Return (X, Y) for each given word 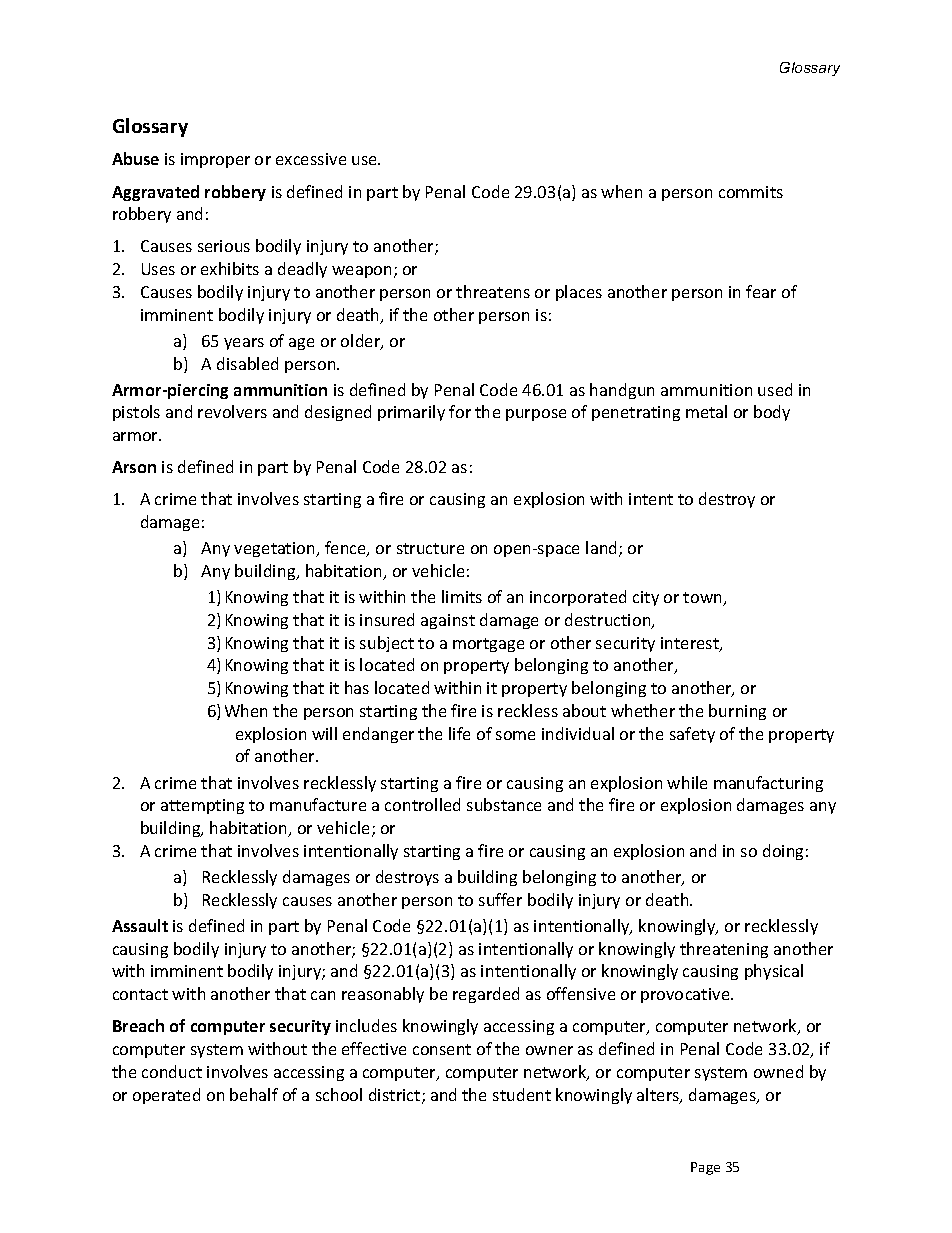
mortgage (488, 645)
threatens (493, 291)
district (396, 1096)
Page (705, 1168)
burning (737, 712)
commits (751, 192)
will (324, 733)
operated (166, 1096)
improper (215, 160)
